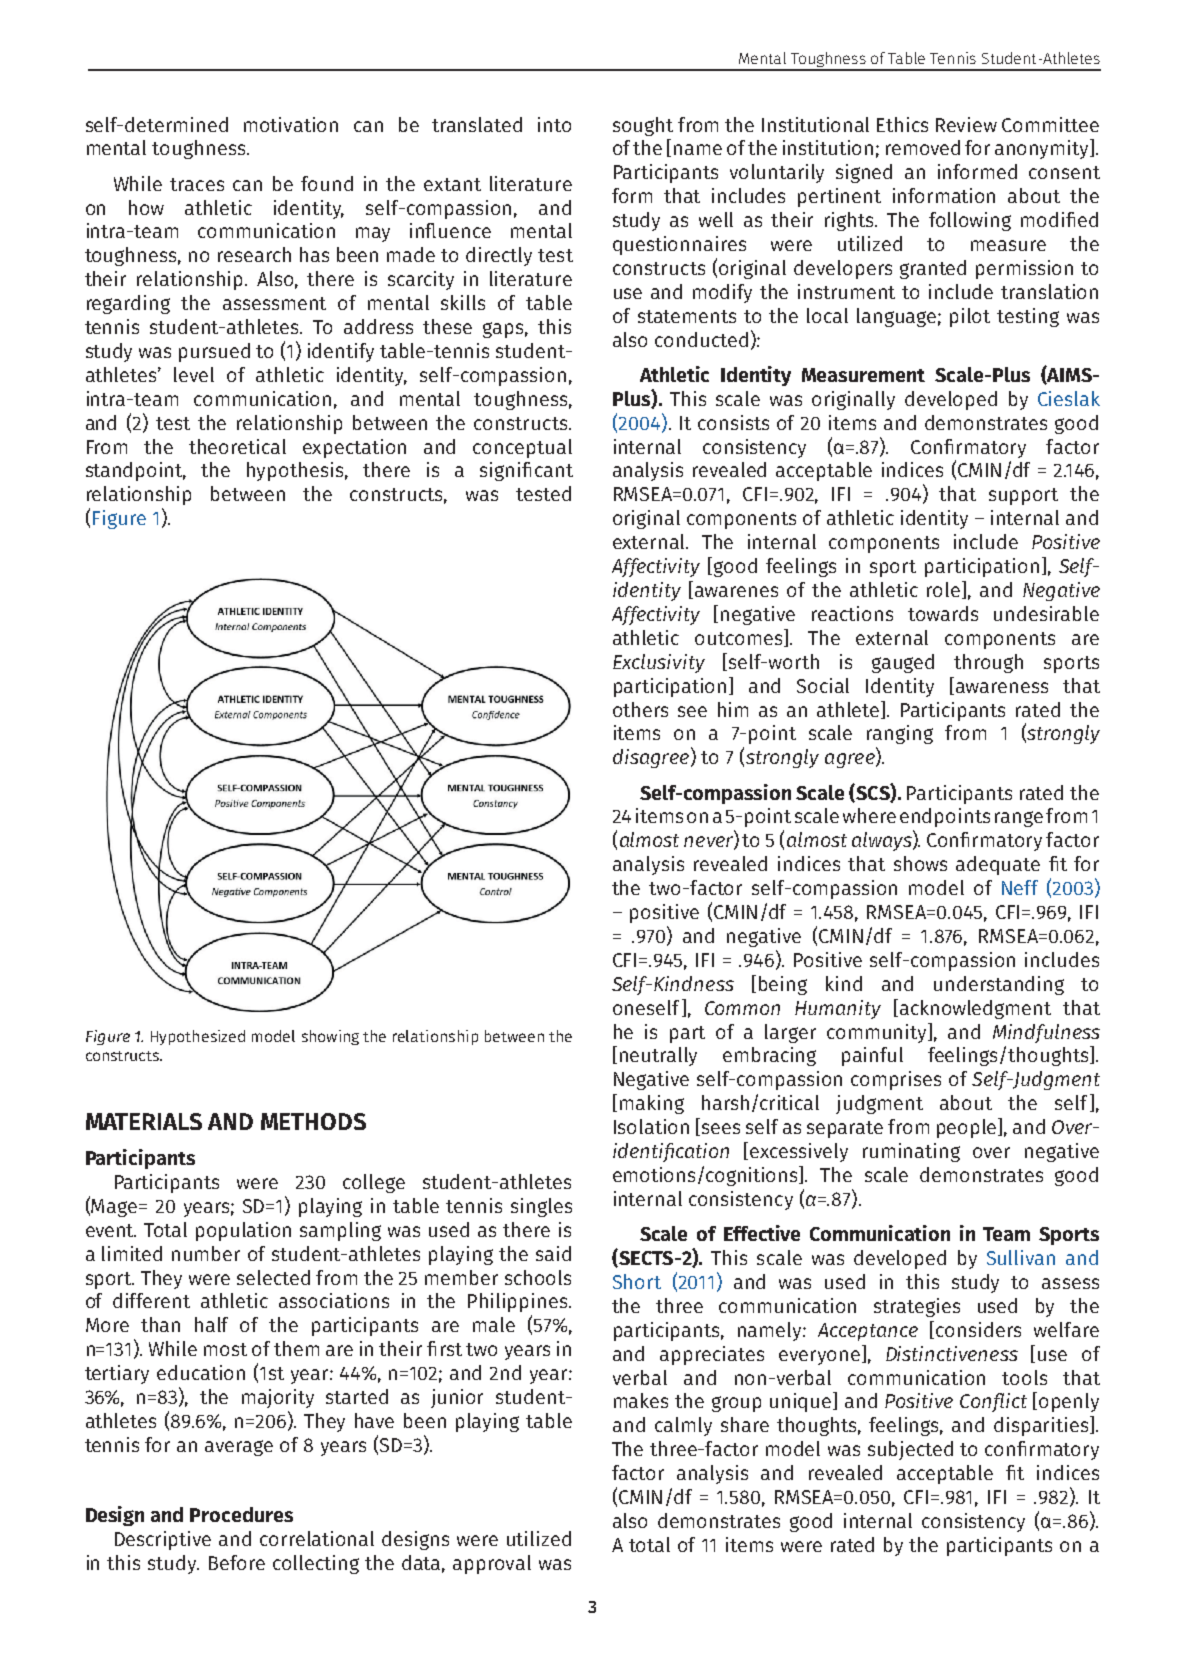  I want to click on others, so click(640, 709).
